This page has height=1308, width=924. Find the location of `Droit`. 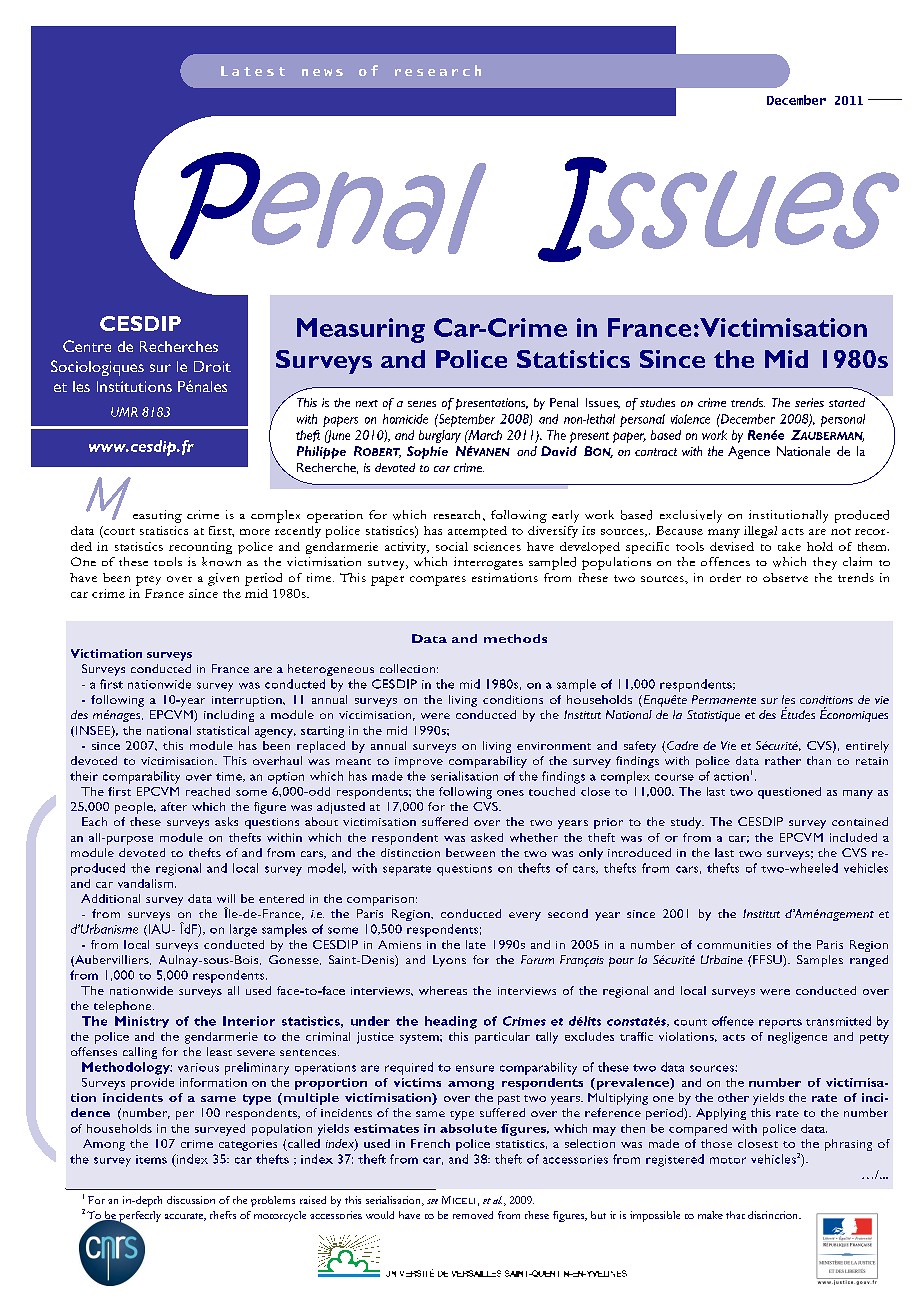

Droit is located at coordinates (212, 366).
